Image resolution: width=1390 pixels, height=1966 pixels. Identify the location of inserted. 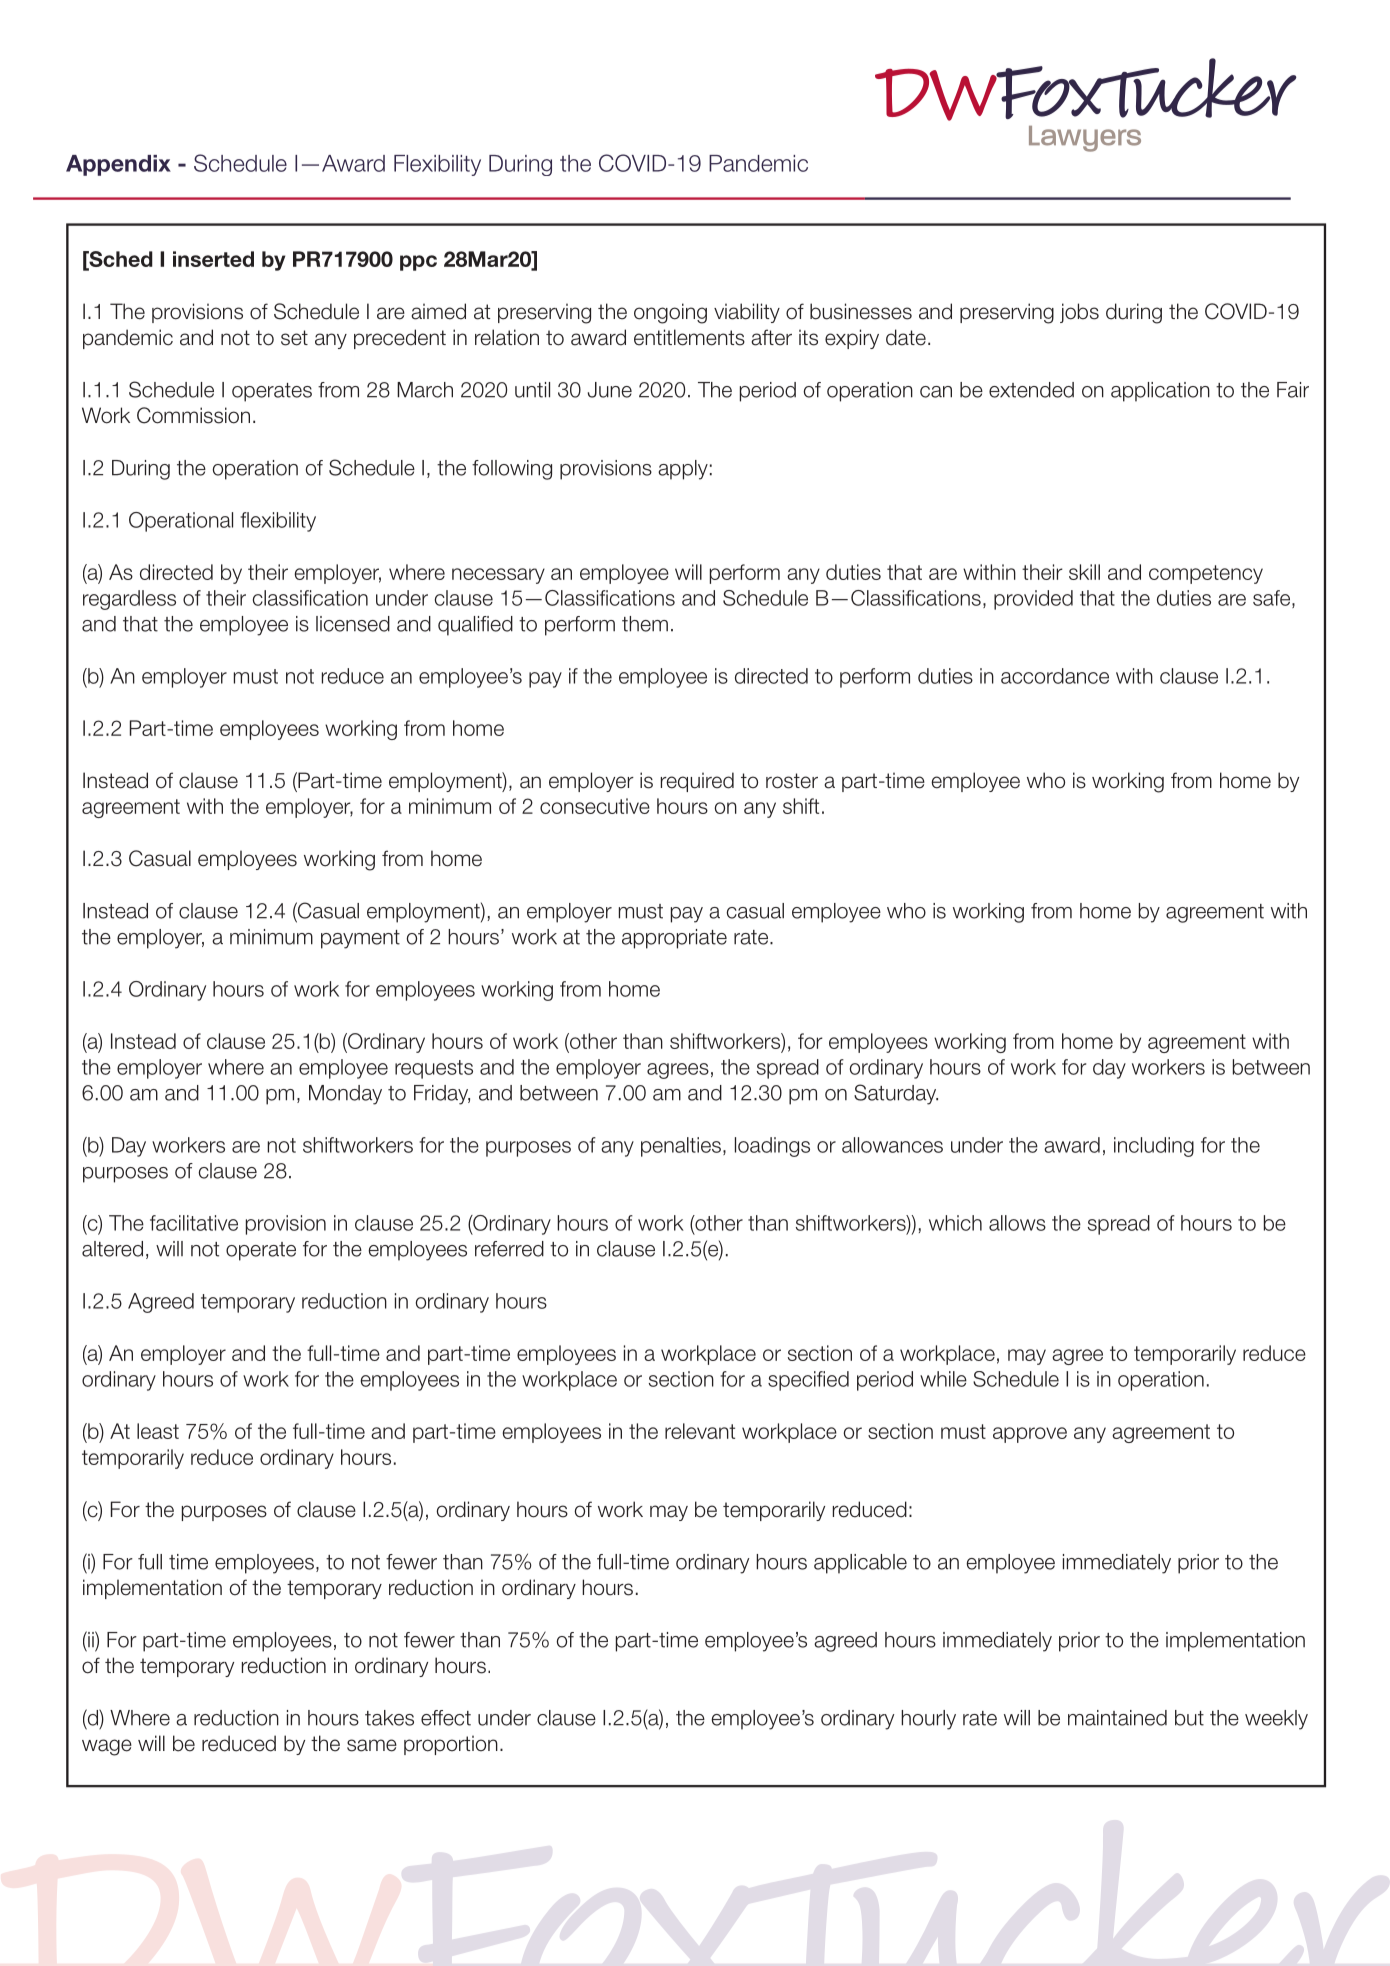
(213, 259).
